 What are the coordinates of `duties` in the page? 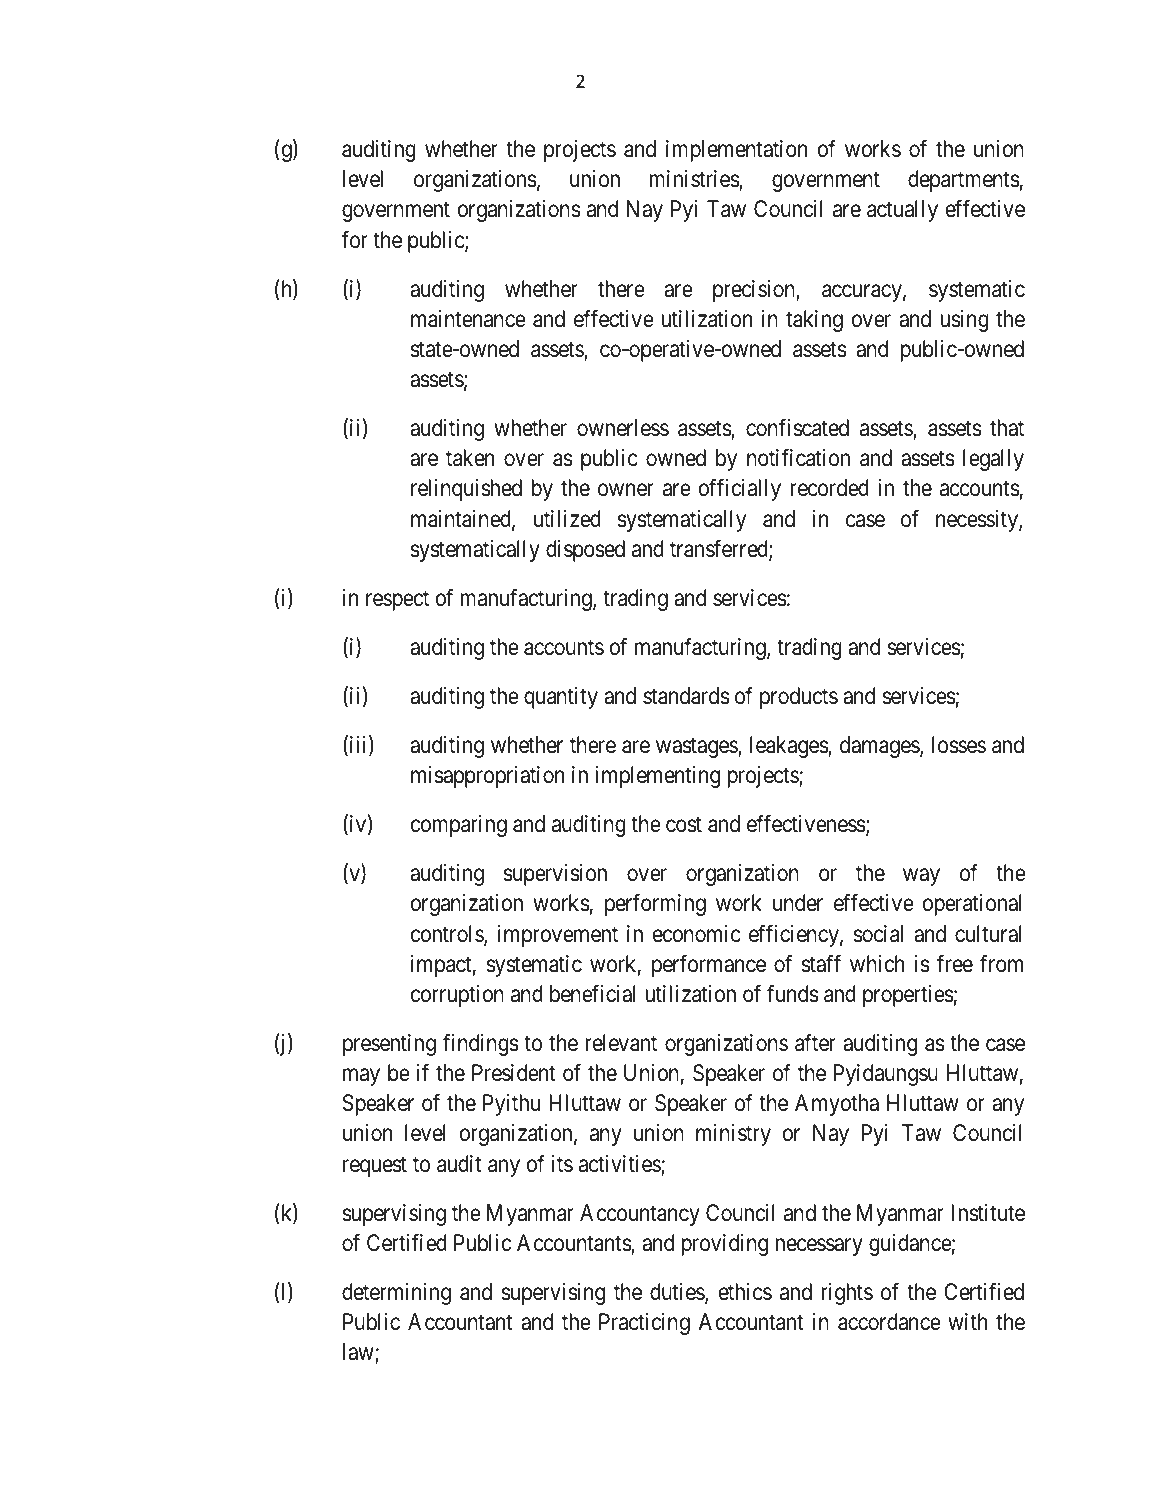 It's located at (678, 1293).
